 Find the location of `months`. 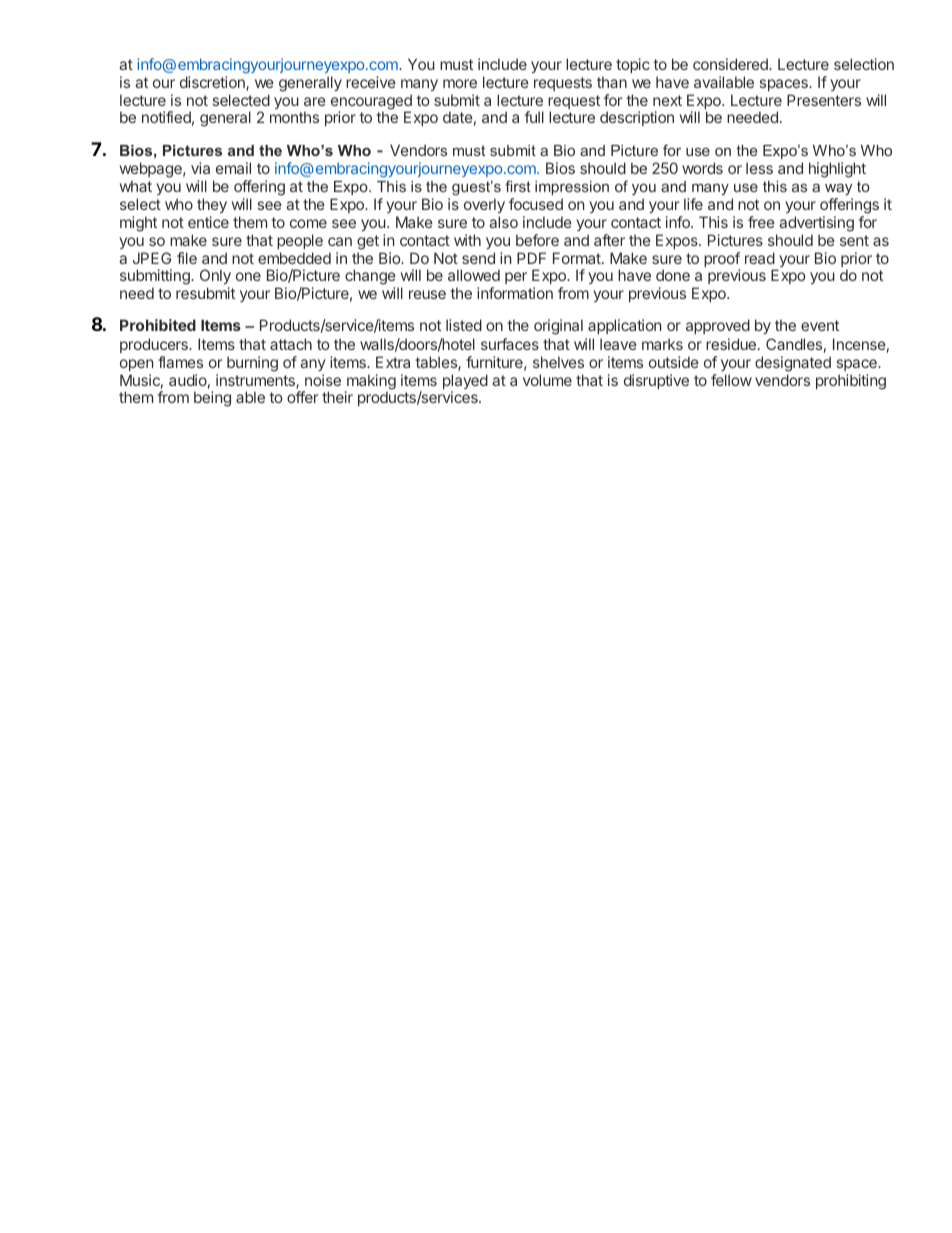

months is located at coordinates (294, 117).
